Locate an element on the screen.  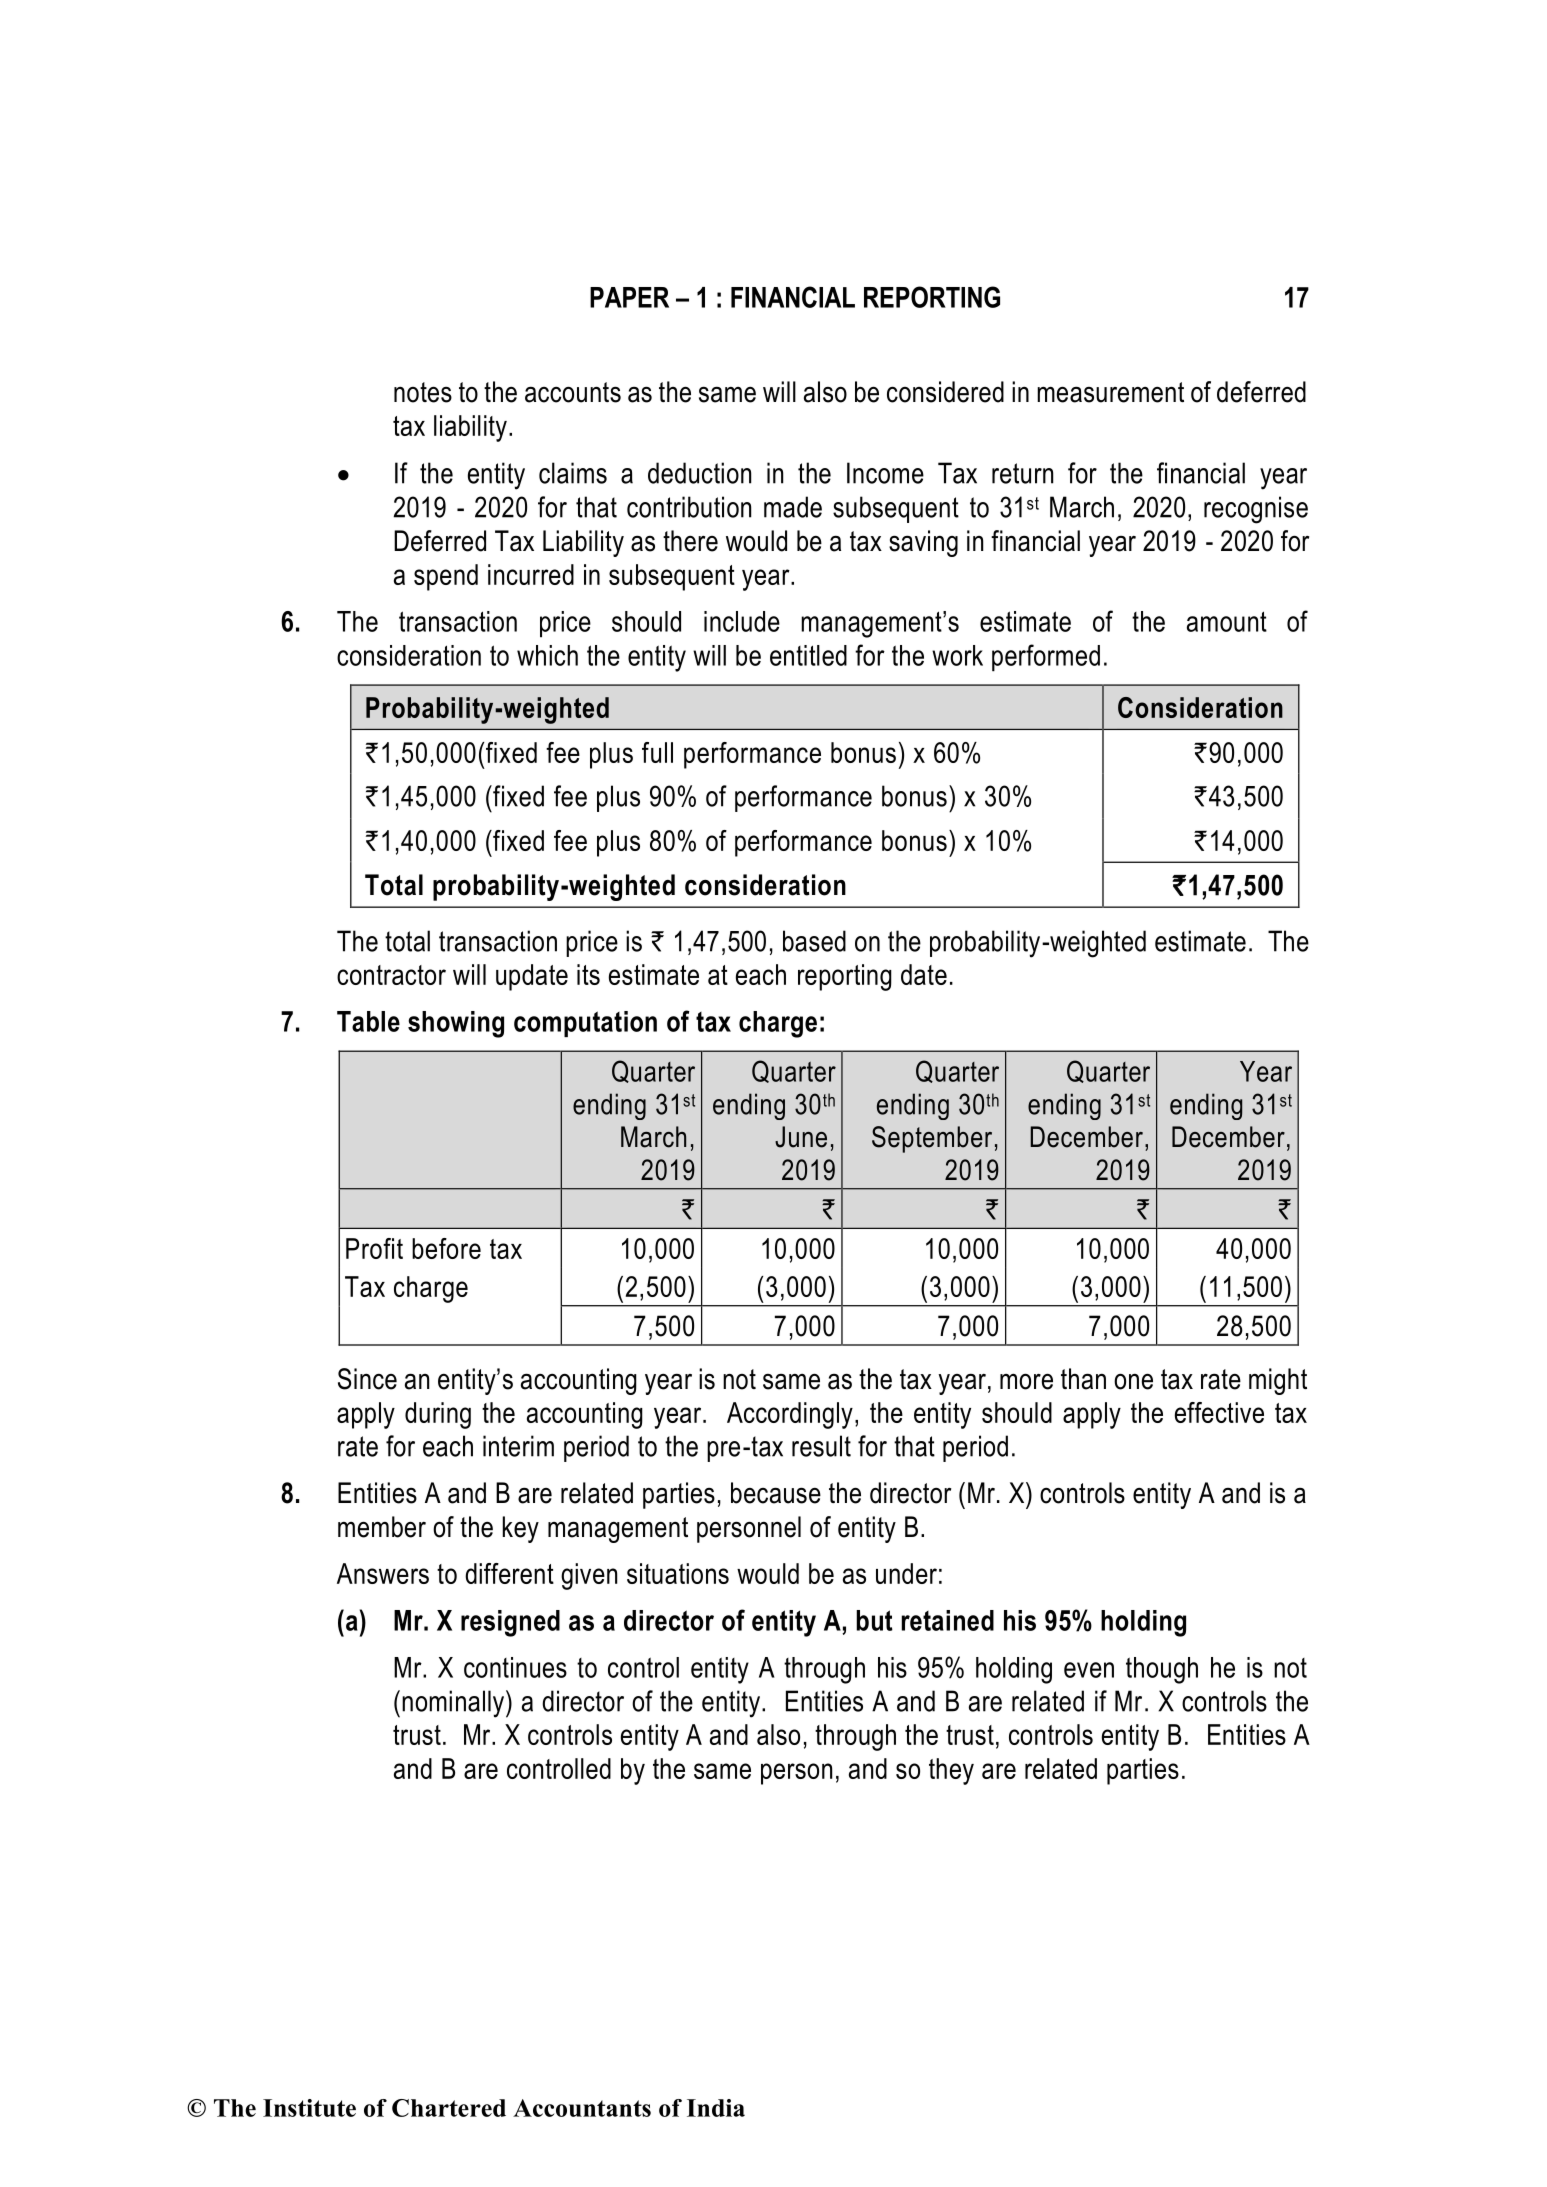
June is located at coordinates (801, 1137).
